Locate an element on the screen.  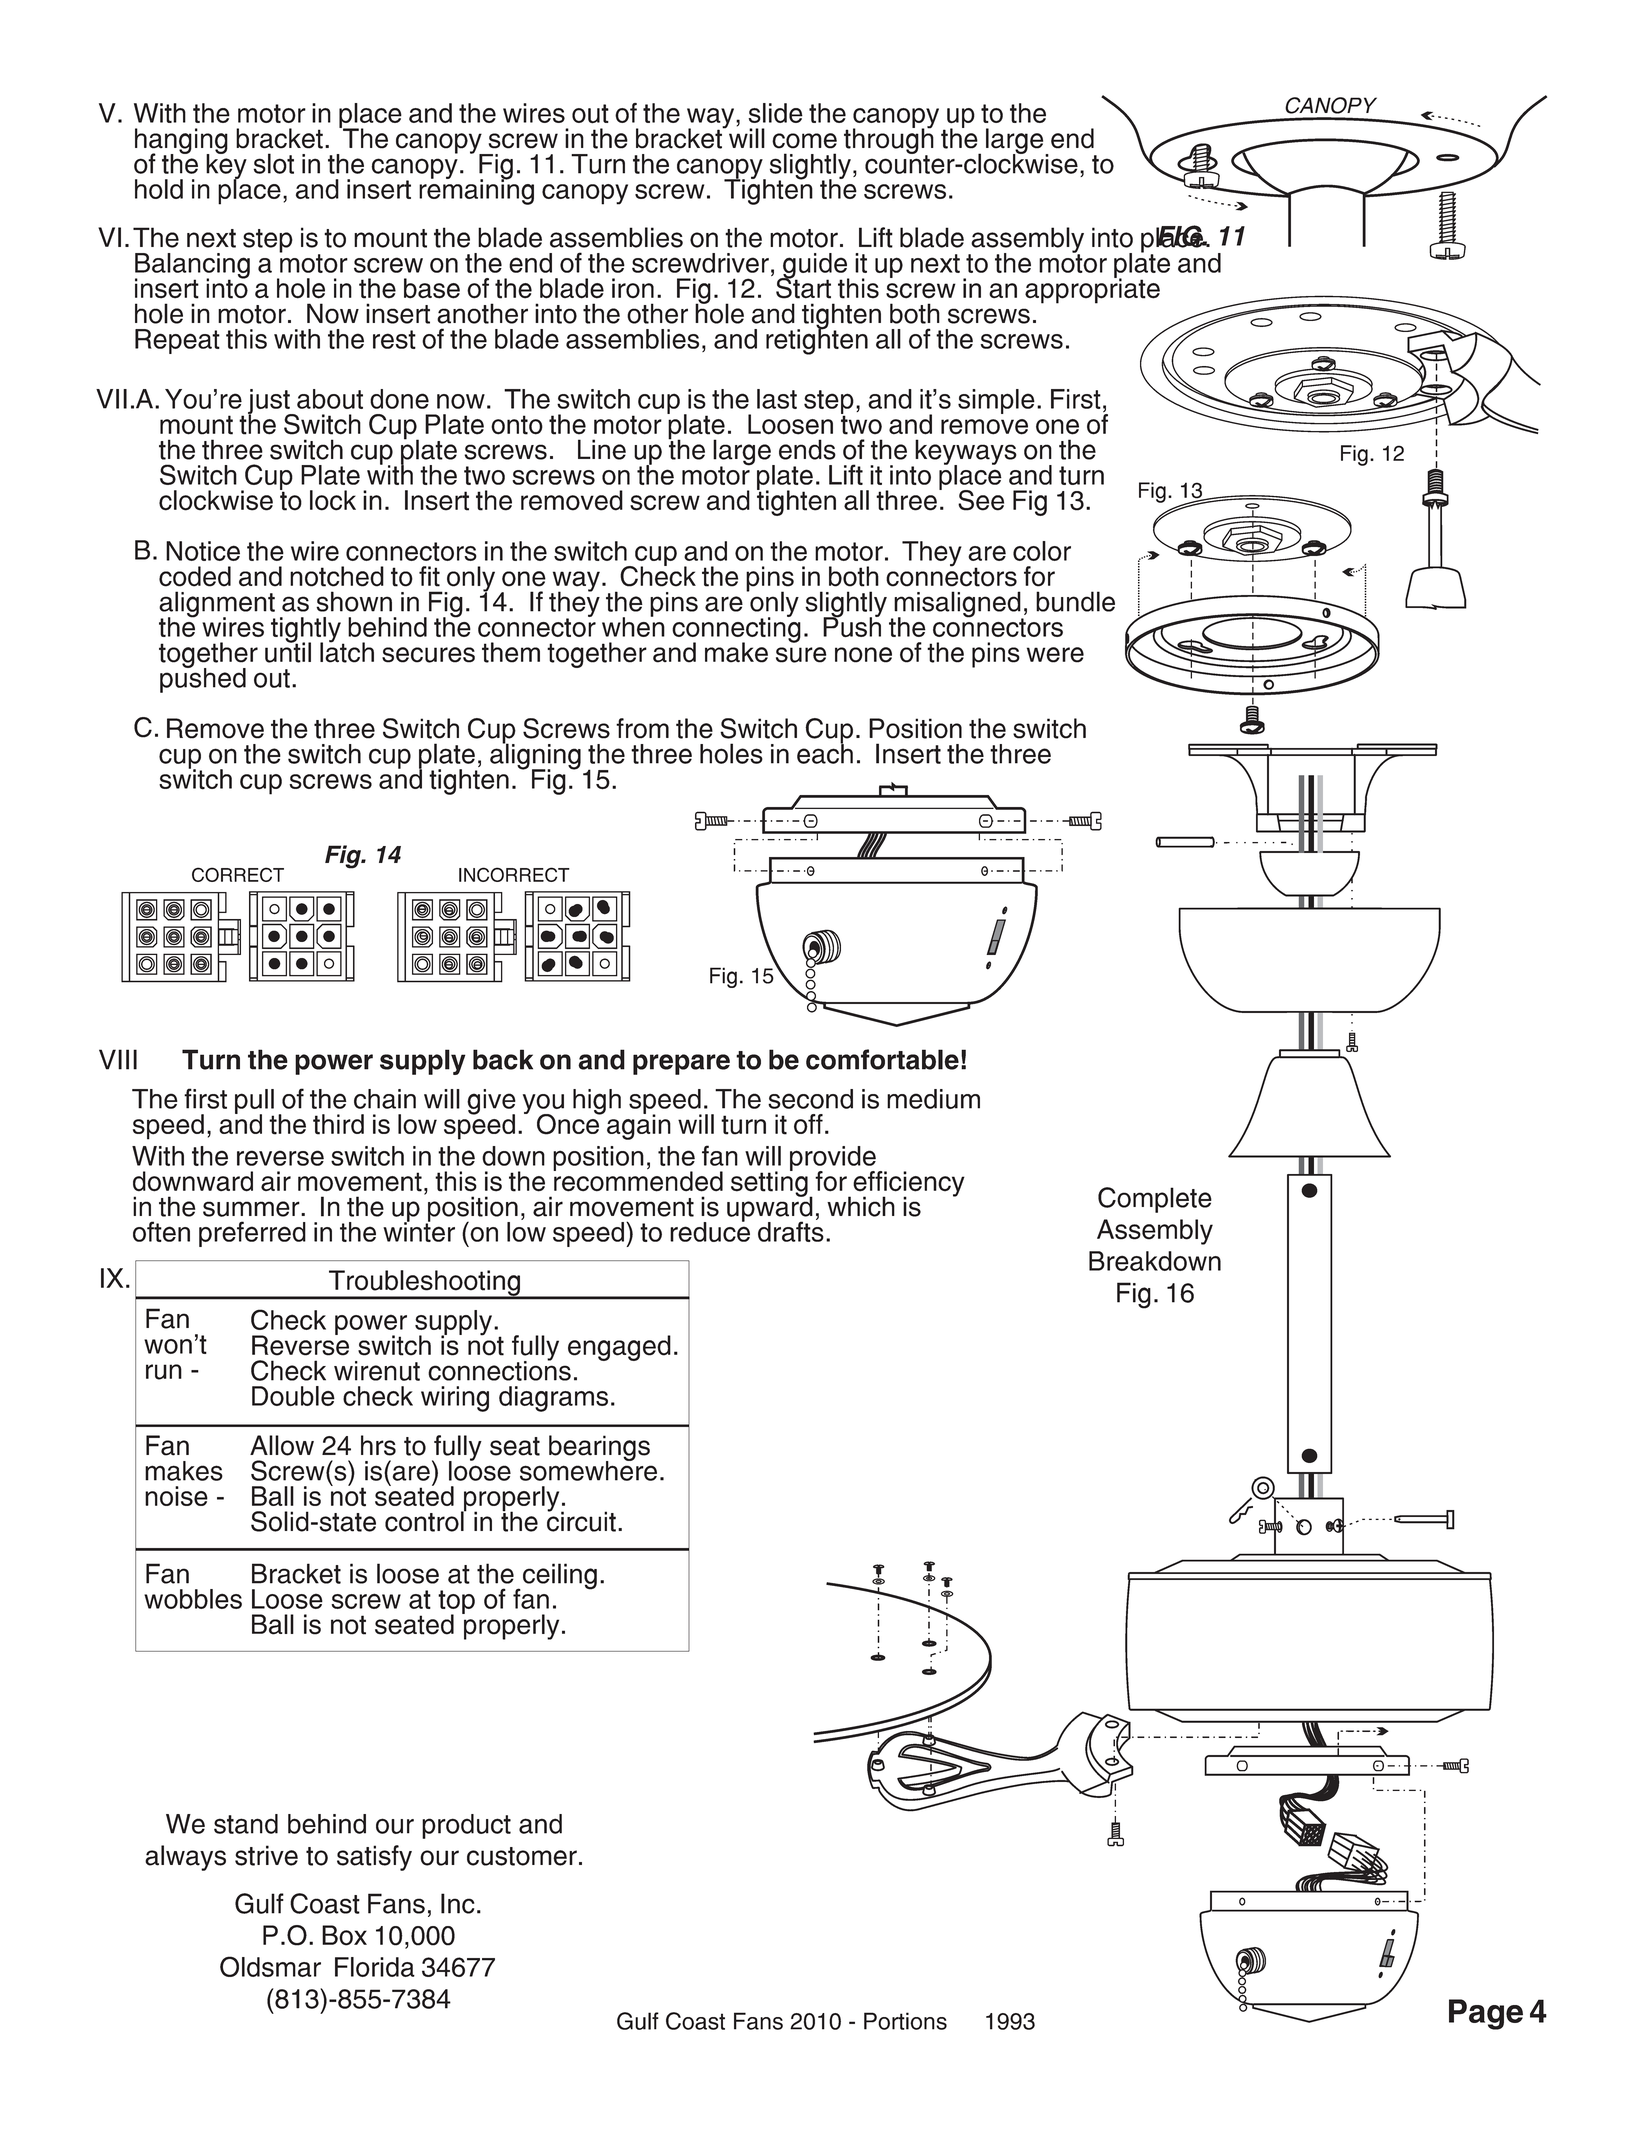
slot is located at coordinates (273, 163).
